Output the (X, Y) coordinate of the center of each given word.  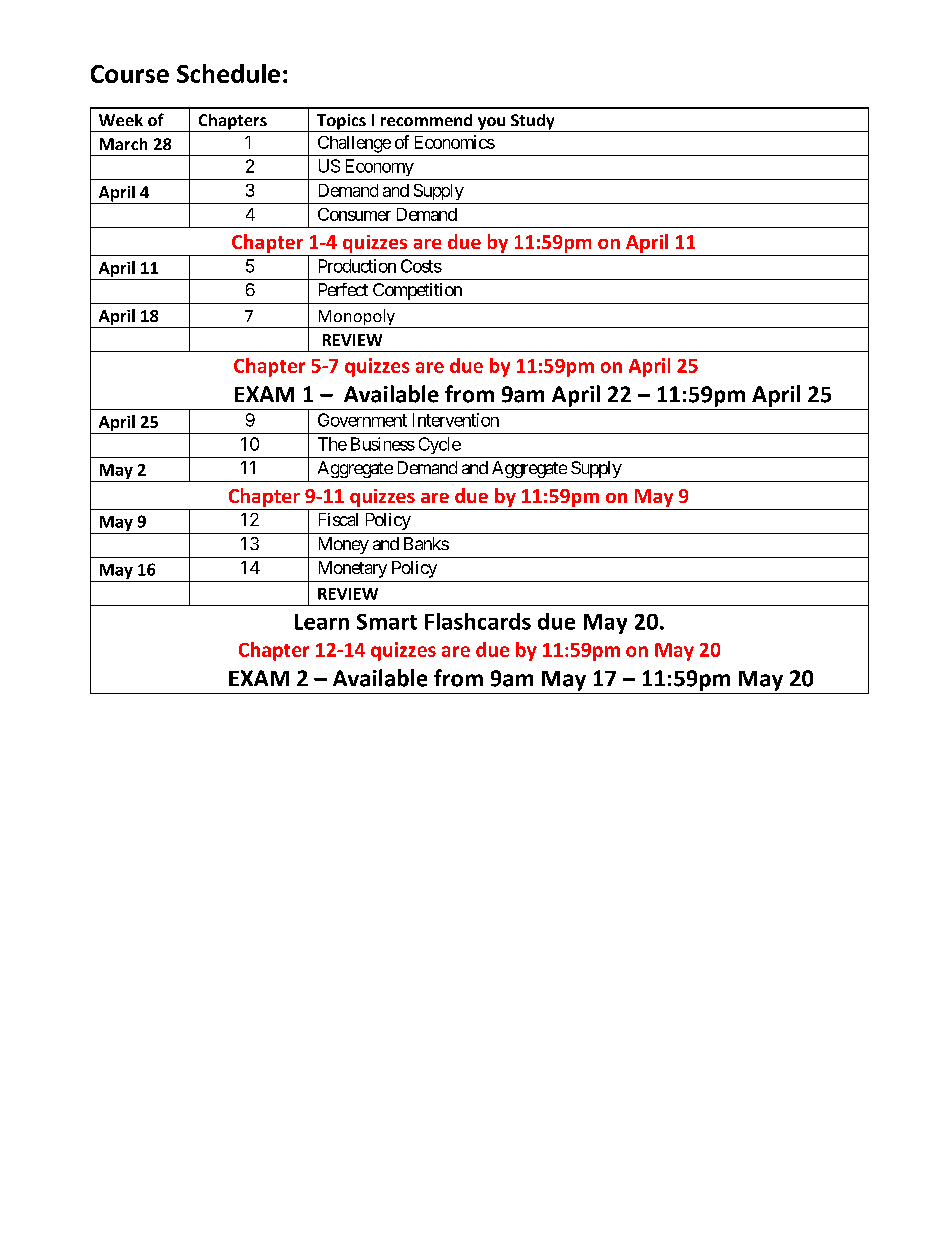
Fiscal (338, 519)
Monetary (353, 569)
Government (362, 420)
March (123, 144)
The (332, 444)
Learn (322, 622)
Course (130, 74)
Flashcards (478, 621)
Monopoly (356, 318)
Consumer (354, 214)
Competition (417, 291)
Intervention (456, 420)
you (491, 124)
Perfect (343, 289)
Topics (341, 123)
